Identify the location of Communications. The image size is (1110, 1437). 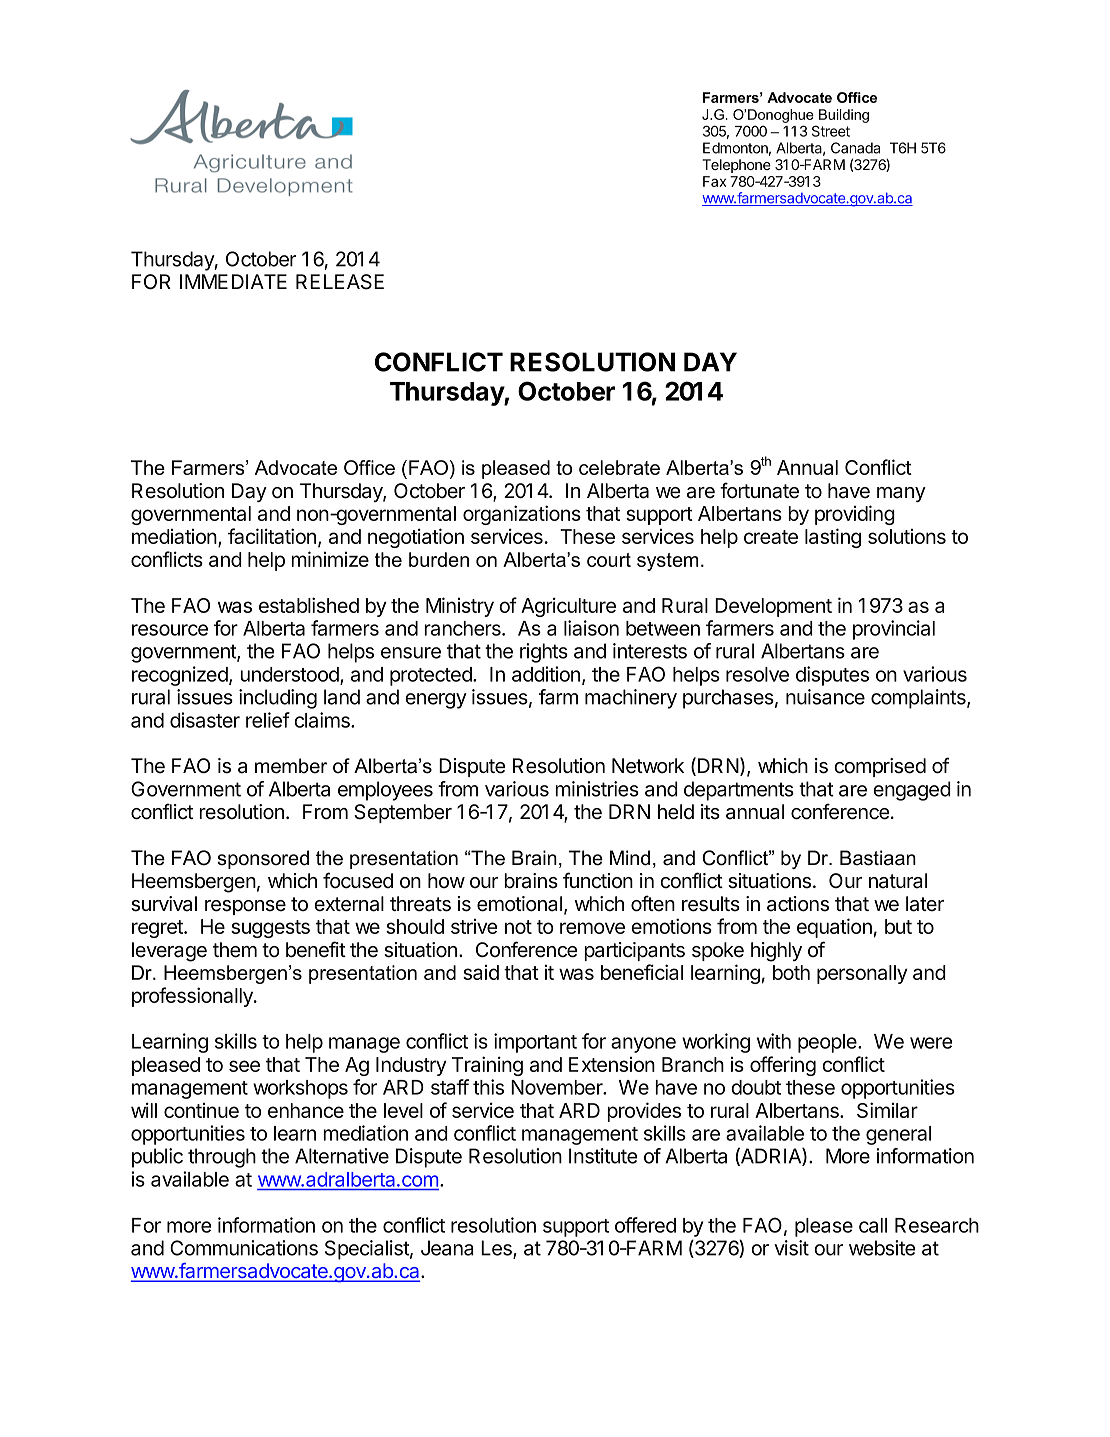
(244, 1248).
